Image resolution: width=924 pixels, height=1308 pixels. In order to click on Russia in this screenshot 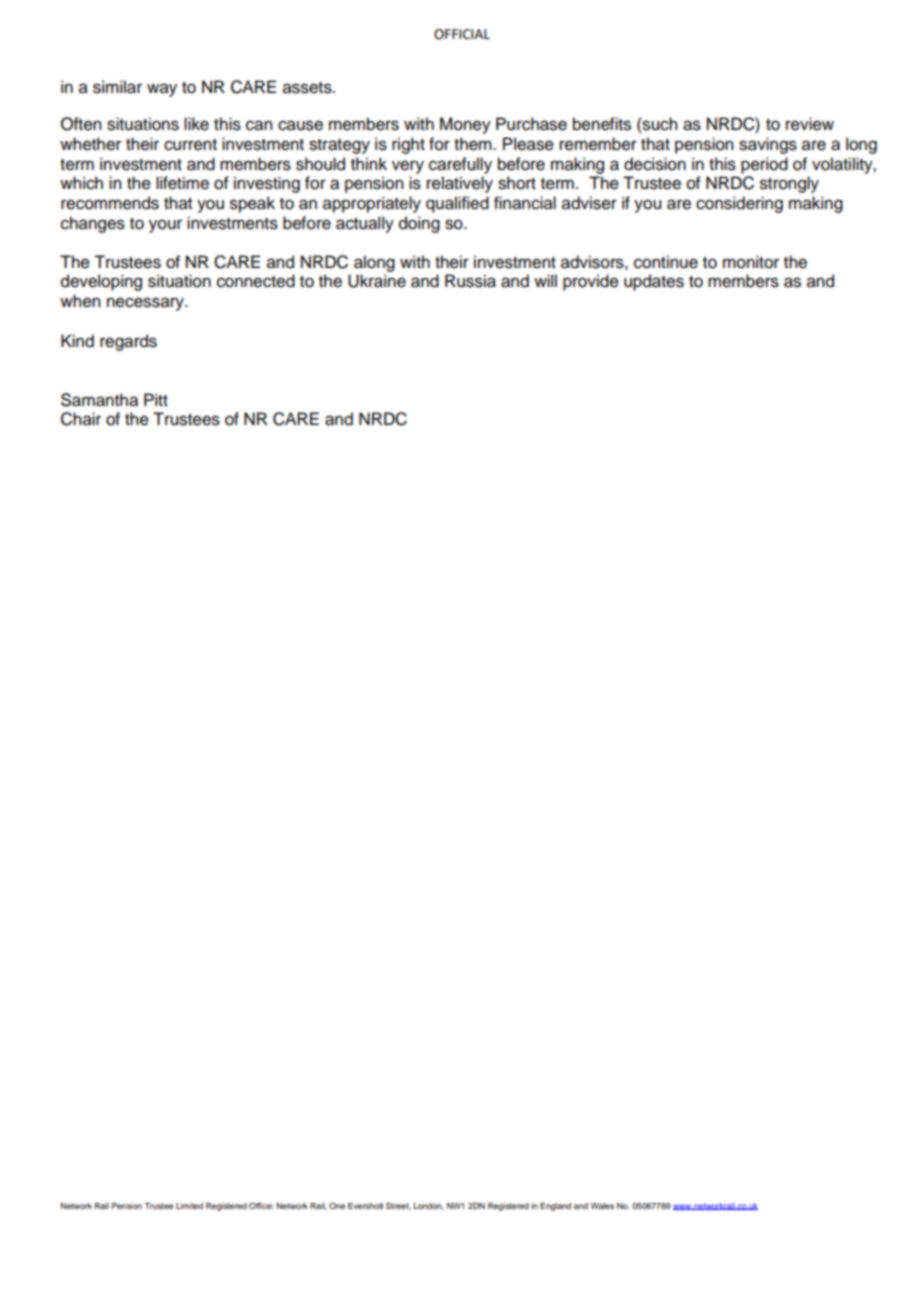, I will do `click(470, 281)`.
